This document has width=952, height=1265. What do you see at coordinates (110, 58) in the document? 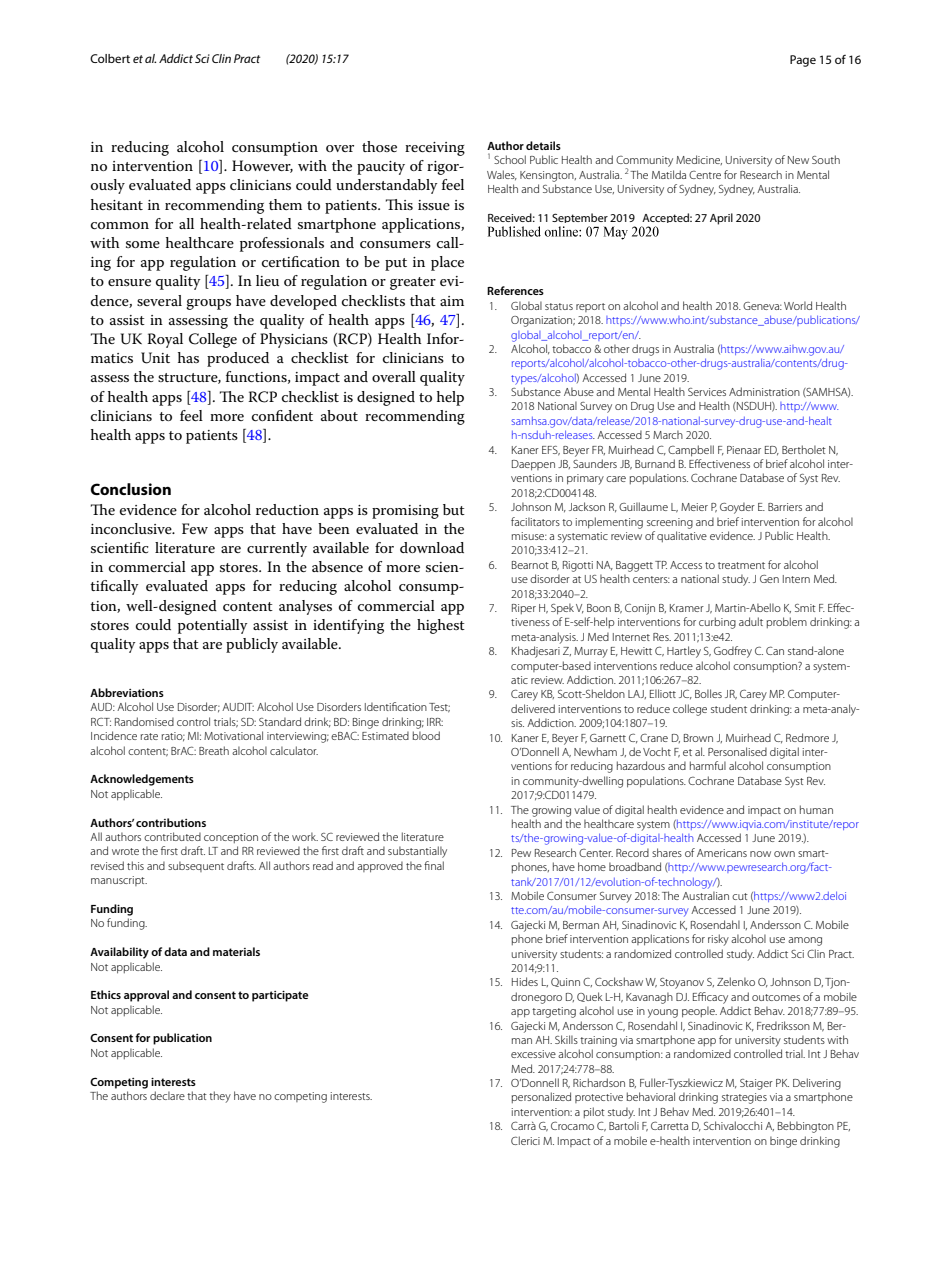
I see `Colbert` at bounding box center [110, 58].
